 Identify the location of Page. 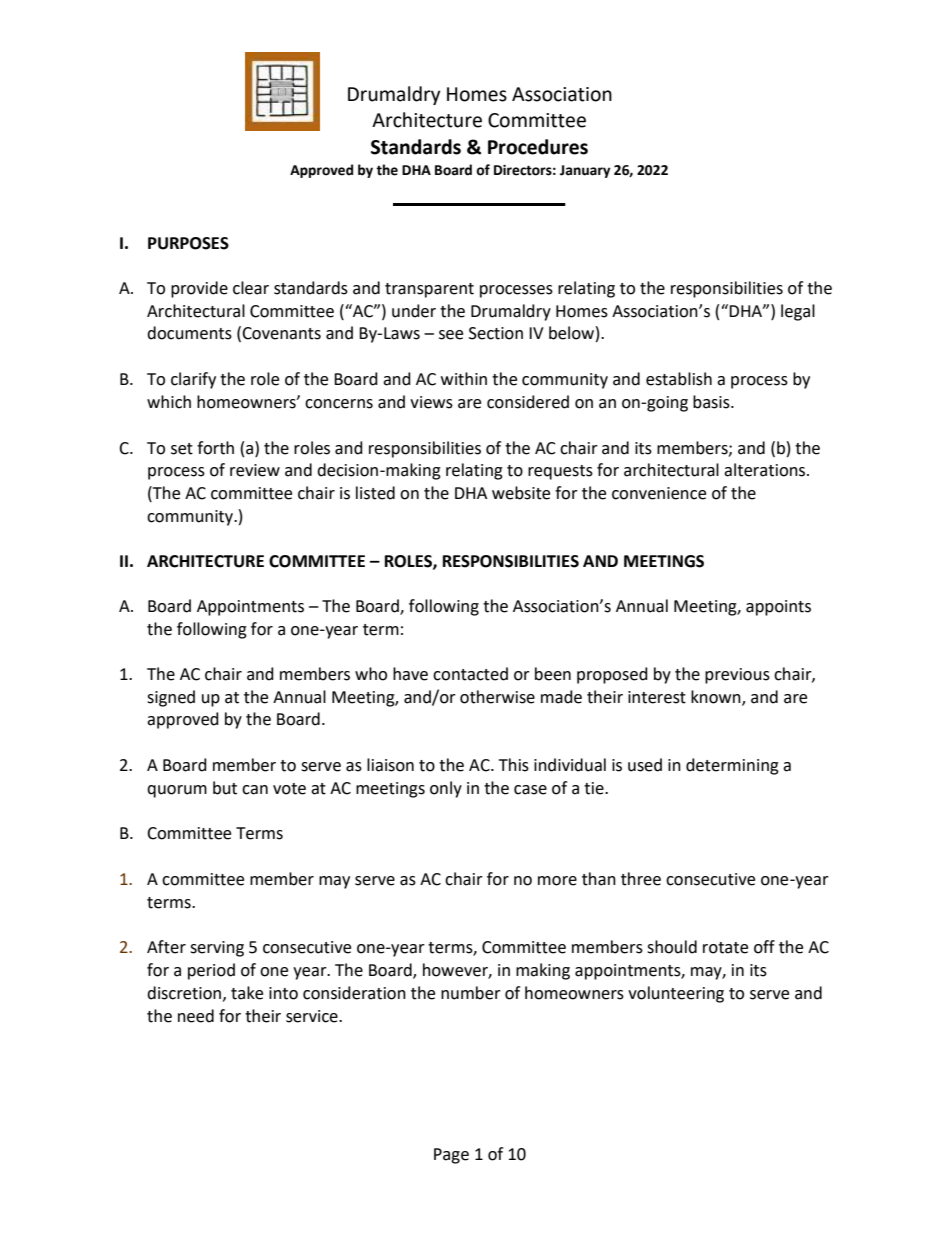
(451, 1156).
